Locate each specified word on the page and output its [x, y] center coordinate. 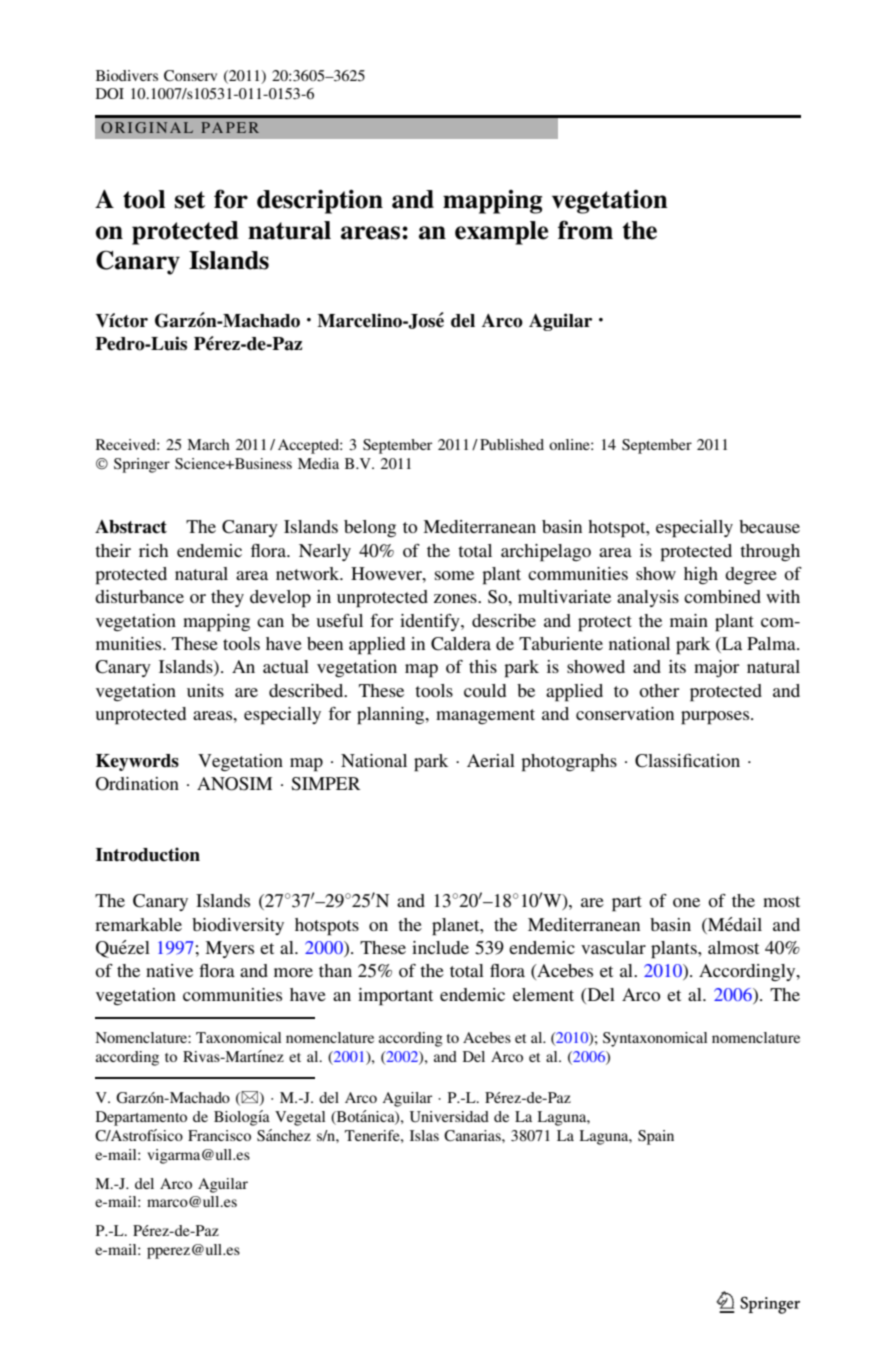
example [501, 233]
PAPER [230, 127]
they [227, 598]
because [769, 526]
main [689, 620]
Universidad [449, 1117]
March [208, 444]
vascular [613, 947]
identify [431, 622]
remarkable [138, 924]
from [585, 230]
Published [512, 444]
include [440, 947]
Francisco [219, 1135]
